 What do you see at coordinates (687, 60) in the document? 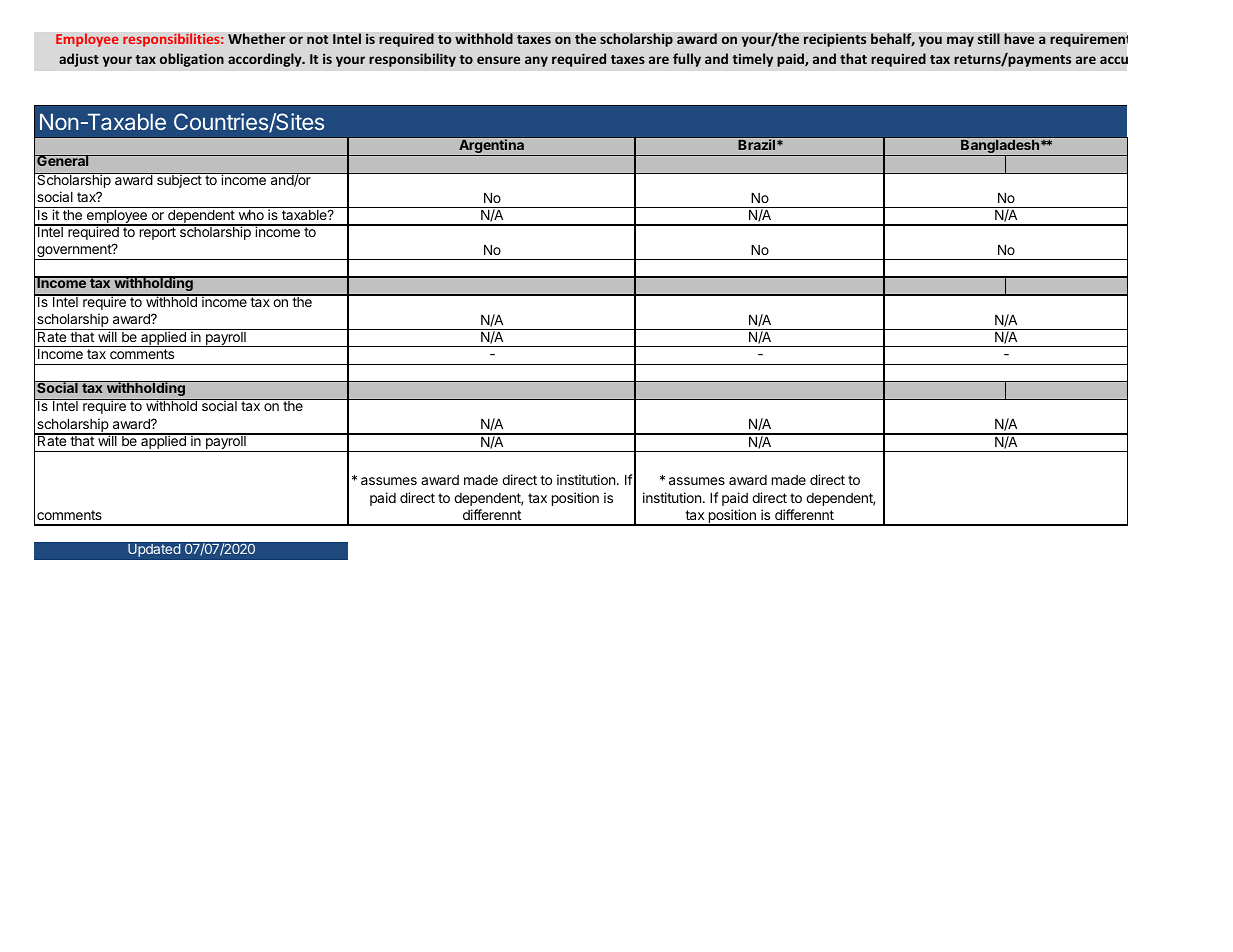
I see `fully` at bounding box center [687, 60].
